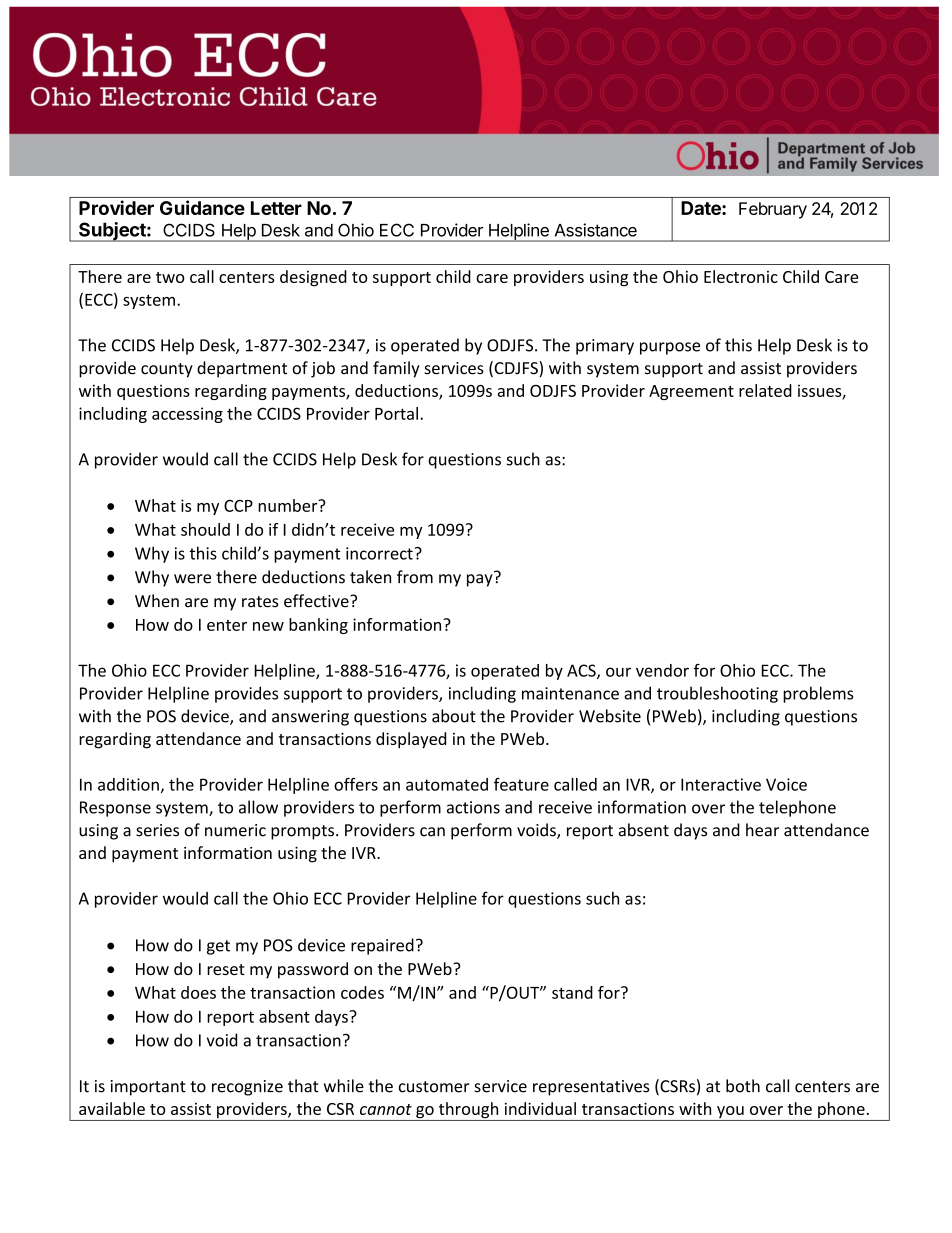  I want to click on numeric, so click(235, 830).
